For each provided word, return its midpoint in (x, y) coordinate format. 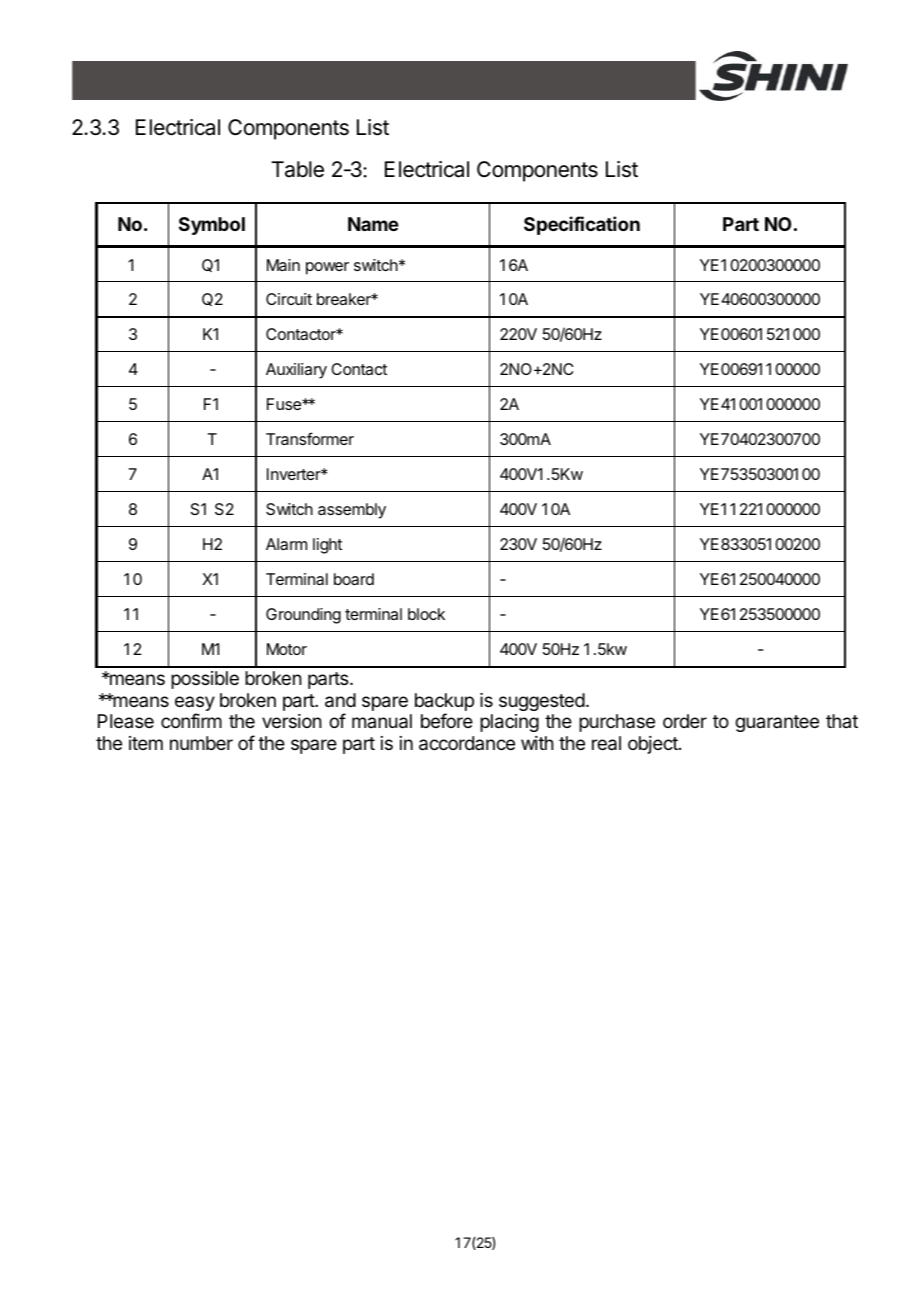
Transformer (310, 438)
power (327, 268)
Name (373, 224)
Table (297, 169)
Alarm (286, 544)
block (426, 614)
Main (283, 265)
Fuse (285, 404)
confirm (191, 720)
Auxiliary (296, 371)
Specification (582, 225)
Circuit (289, 299)
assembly (352, 511)
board (354, 579)
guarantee (777, 723)
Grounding (303, 616)
